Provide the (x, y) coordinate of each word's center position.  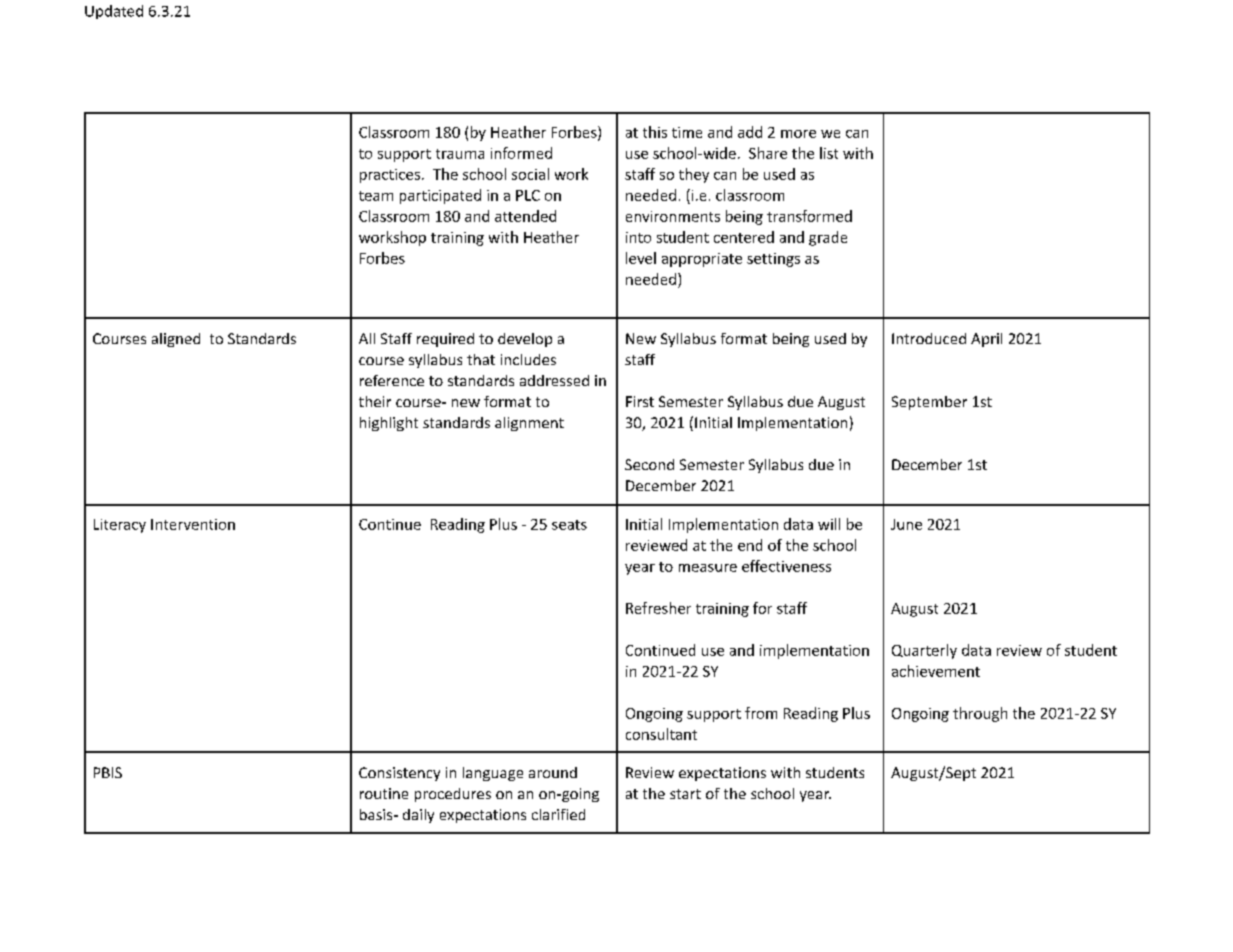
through (980, 714)
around (553, 772)
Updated (114, 12)
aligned (176, 340)
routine (384, 793)
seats (569, 525)
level (641, 258)
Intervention (193, 524)
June (906, 524)
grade (828, 238)
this (655, 132)
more (798, 134)
